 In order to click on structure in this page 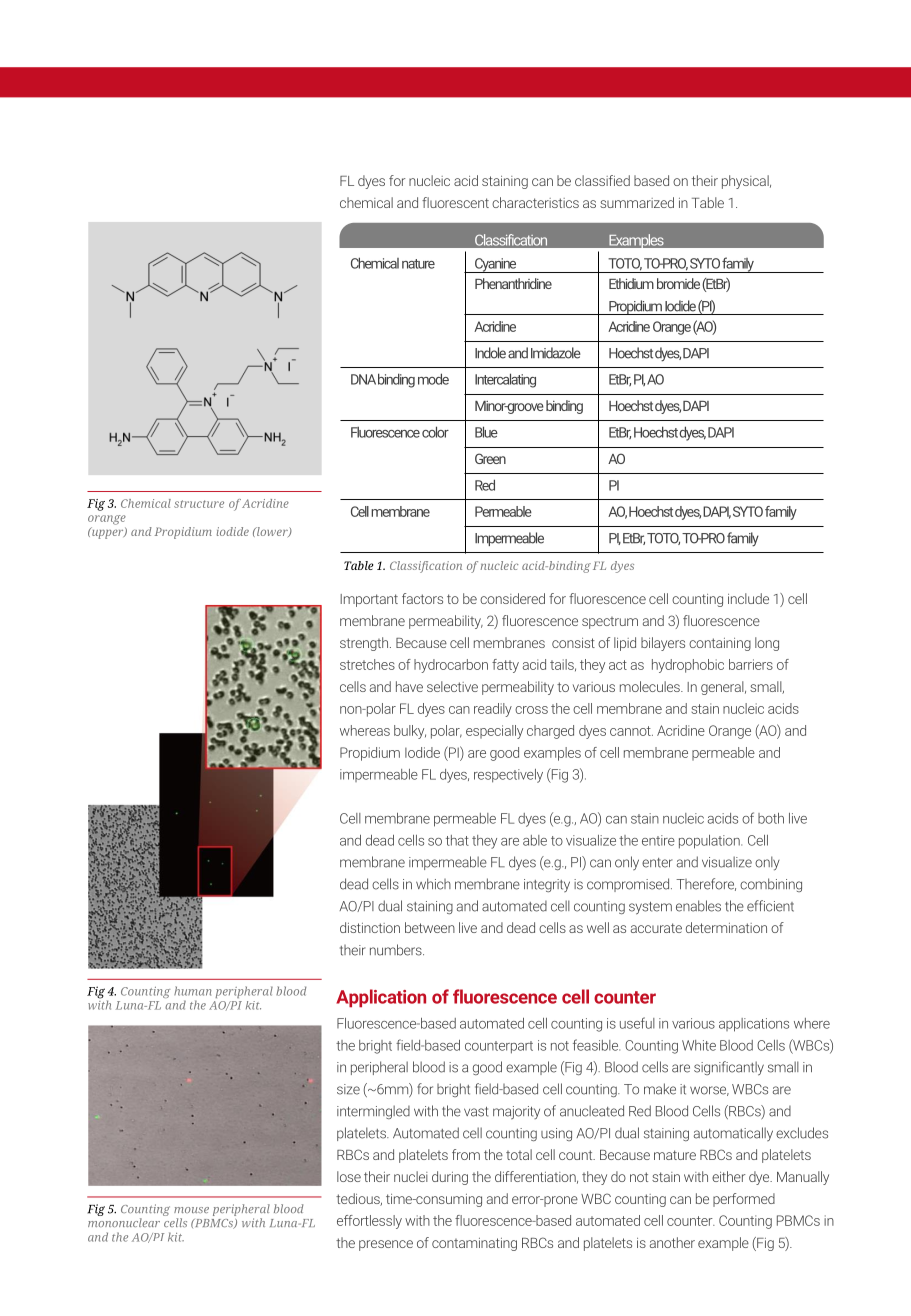, I will do `click(199, 504)`.
